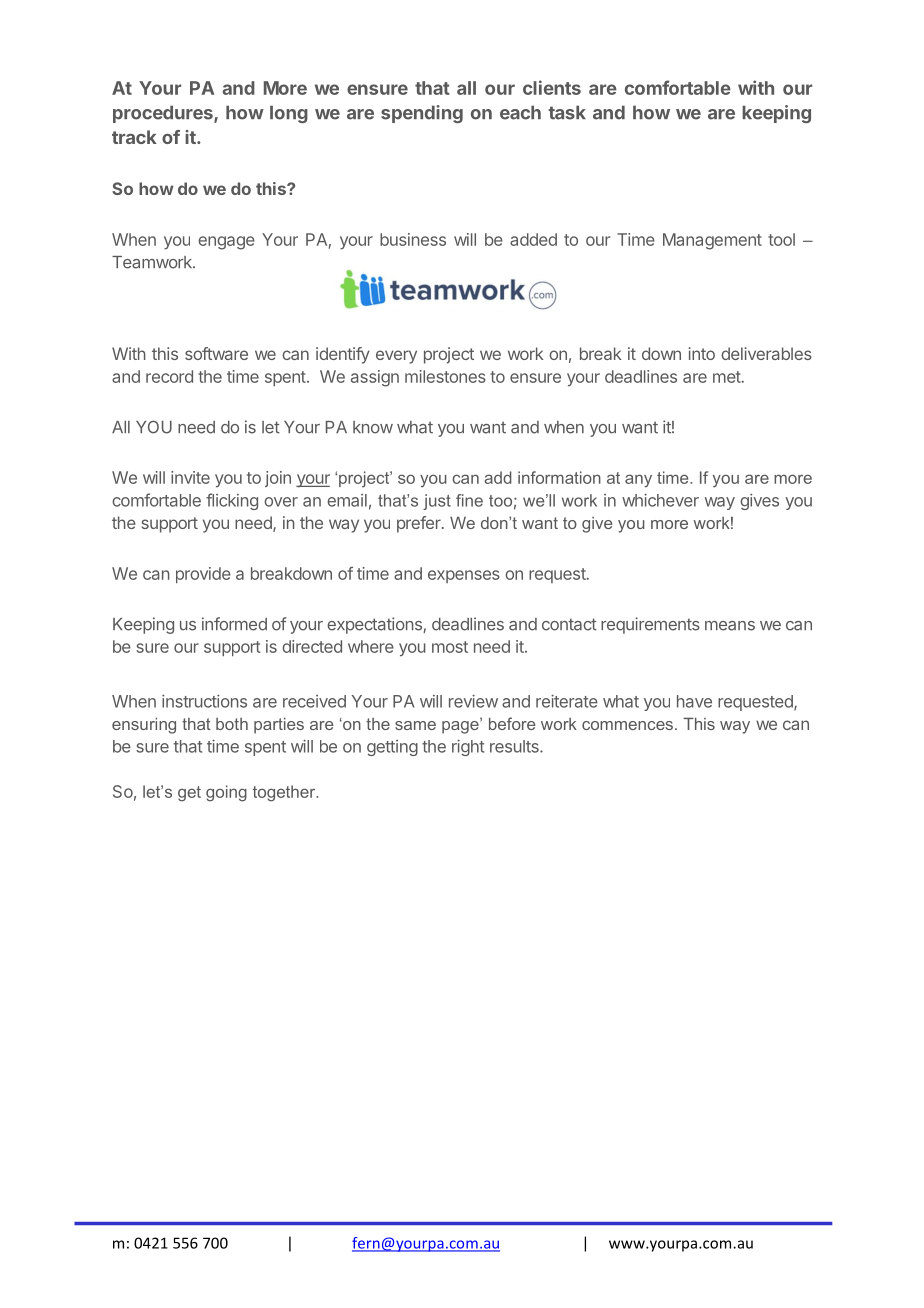 This document has height=1308, width=924. I want to click on expenses, so click(464, 576).
